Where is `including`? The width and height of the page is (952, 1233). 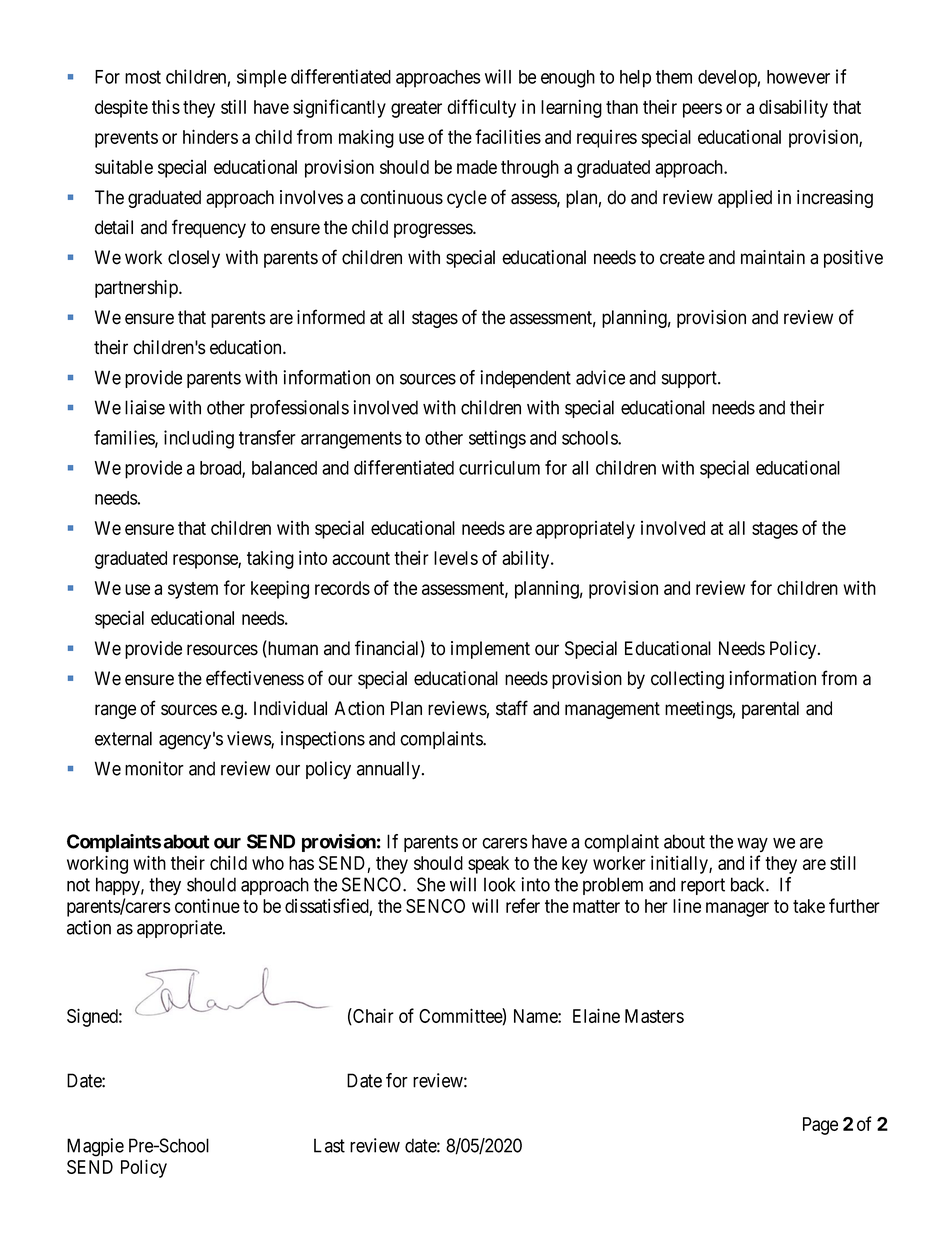
including is located at coordinates (199, 439).
